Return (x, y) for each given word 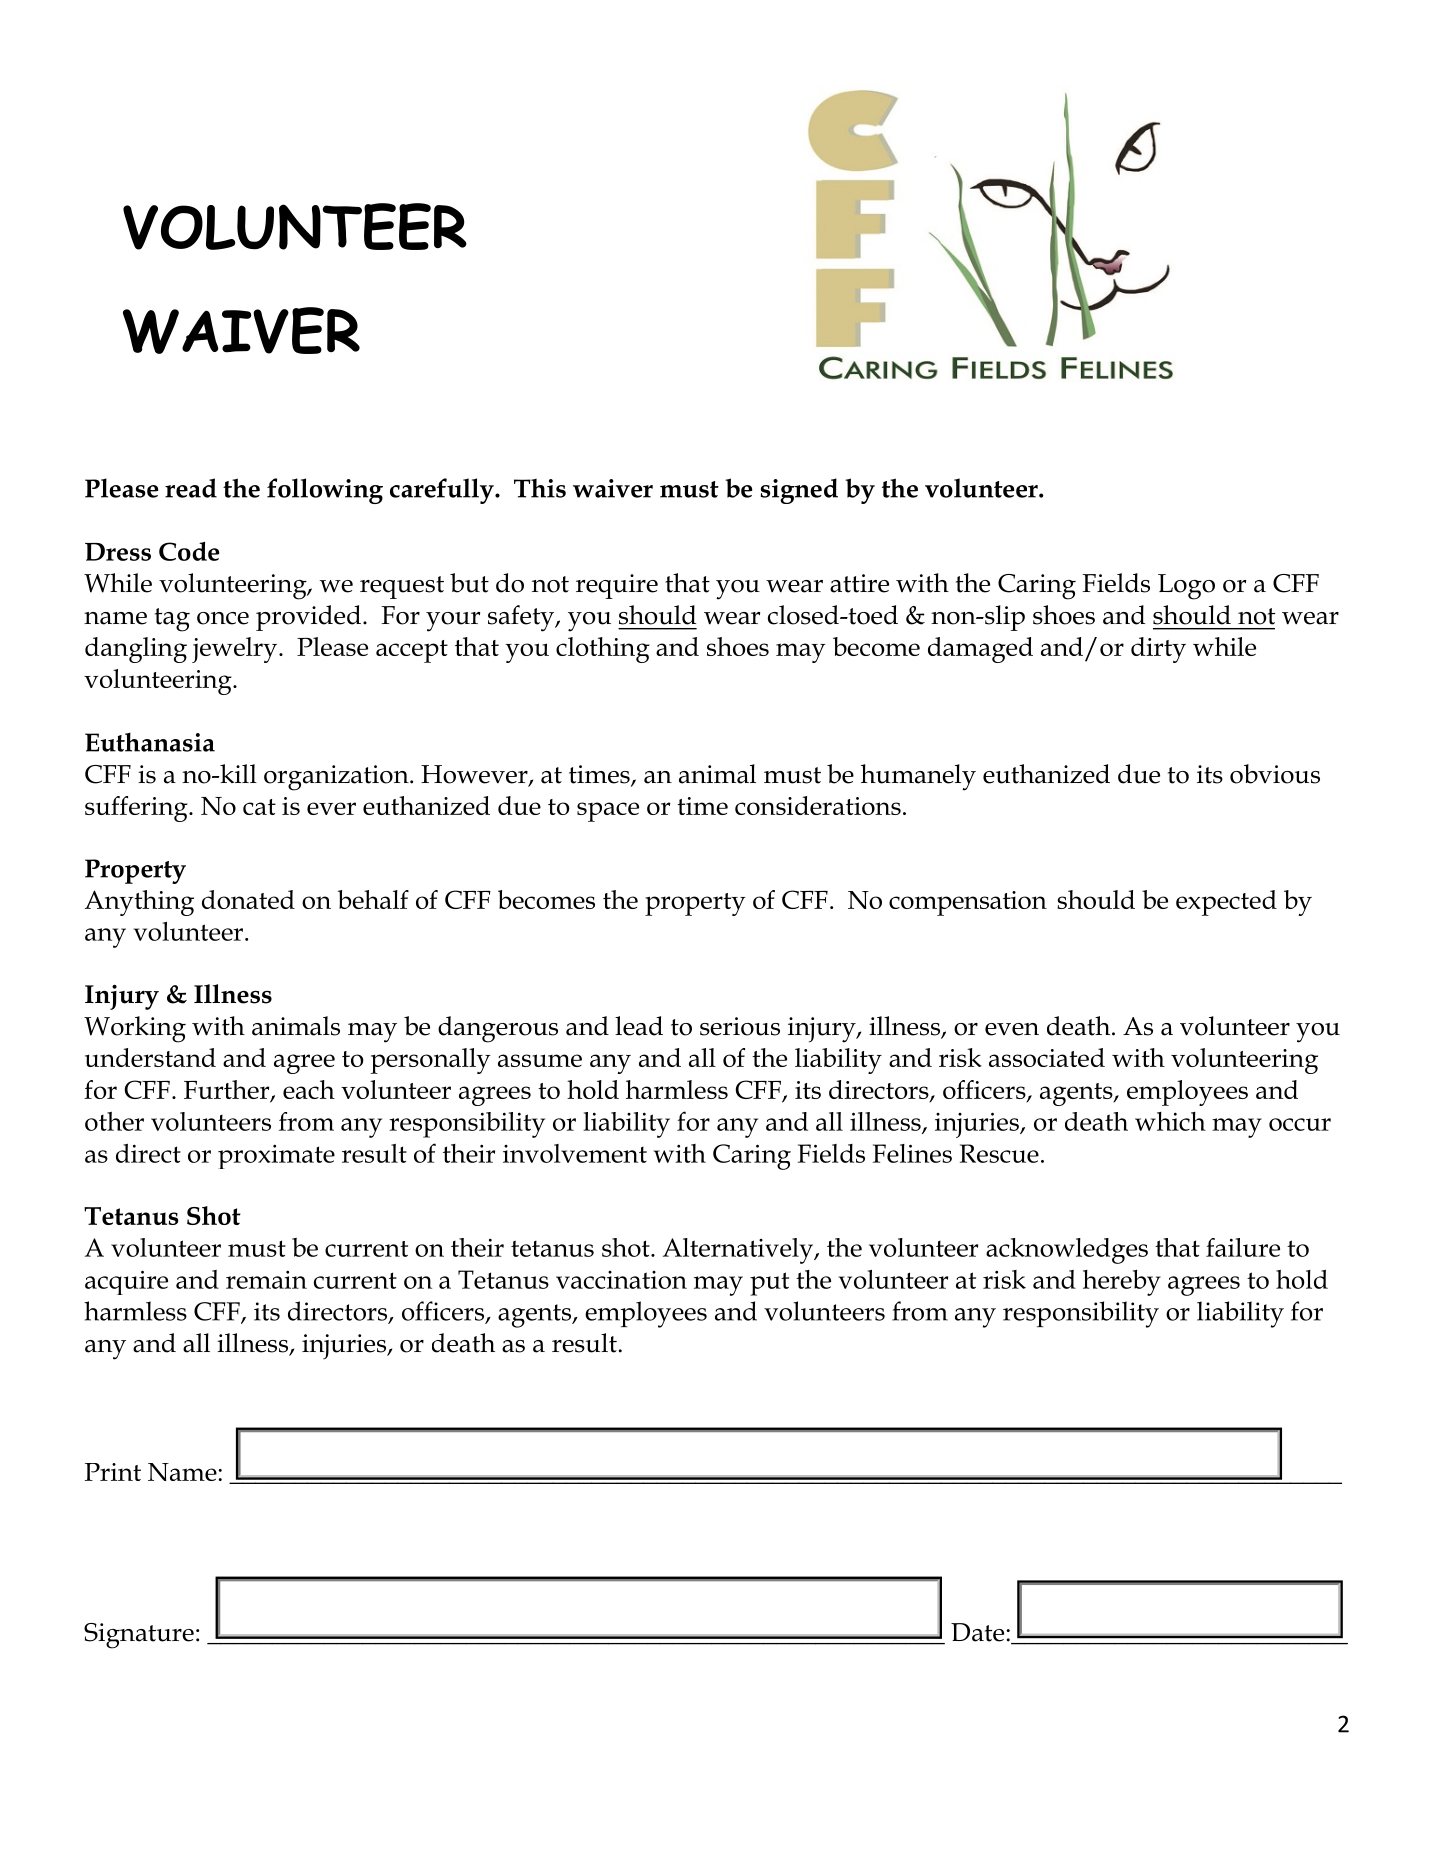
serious (740, 1026)
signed (799, 491)
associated (1047, 1057)
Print (113, 1472)
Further (228, 1090)
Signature (139, 1636)
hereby (1122, 1283)
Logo (1186, 587)
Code (189, 551)
